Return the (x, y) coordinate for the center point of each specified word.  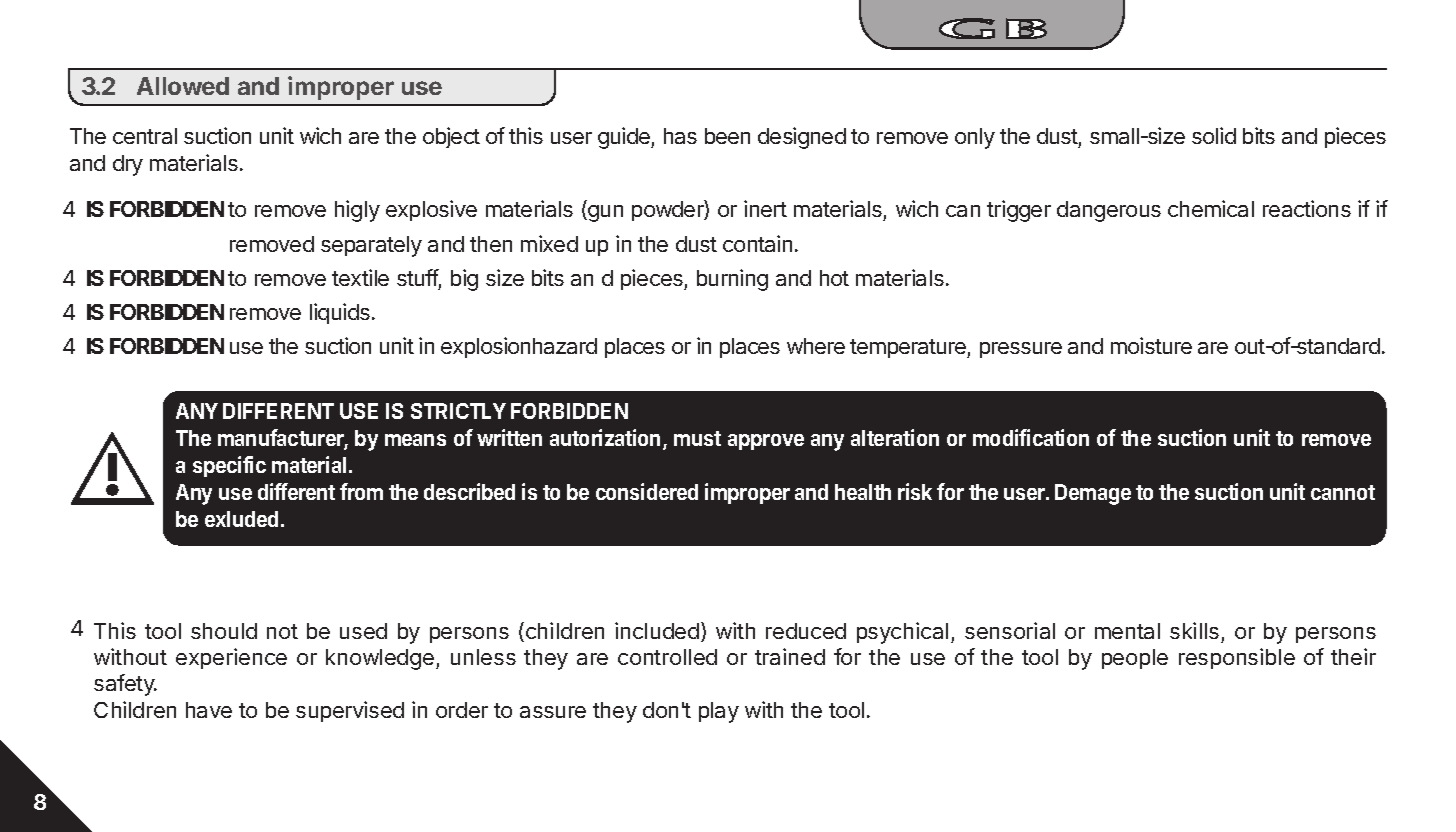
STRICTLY (458, 411)
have (209, 710)
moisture (1151, 345)
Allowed (183, 86)
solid (1214, 135)
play (719, 712)
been (727, 136)
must (697, 438)
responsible (1237, 658)
